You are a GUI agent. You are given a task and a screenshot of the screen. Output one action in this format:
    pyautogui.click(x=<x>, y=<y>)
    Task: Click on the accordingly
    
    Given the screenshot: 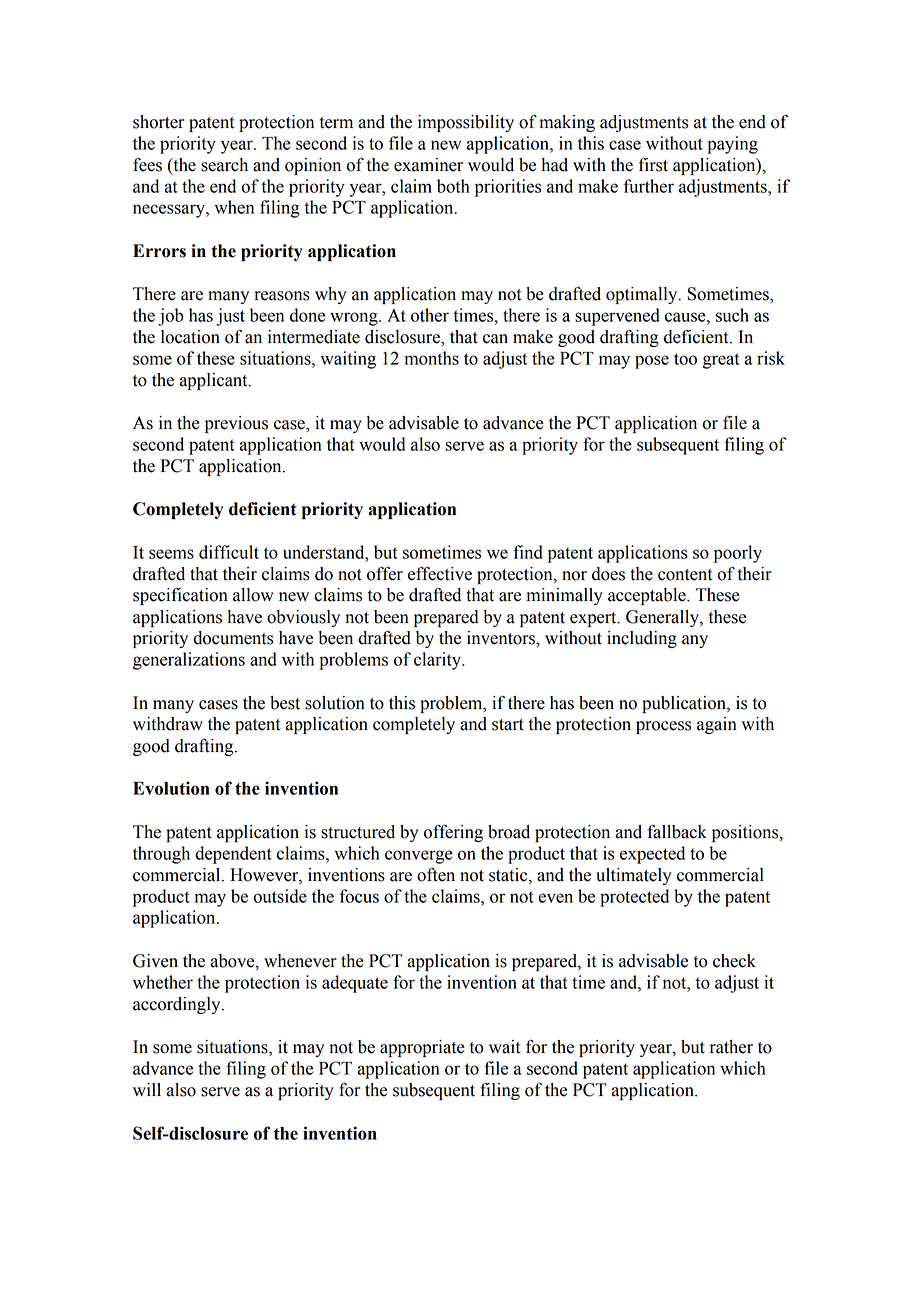 What is the action you would take?
    pyautogui.click(x=178, y=1005)
